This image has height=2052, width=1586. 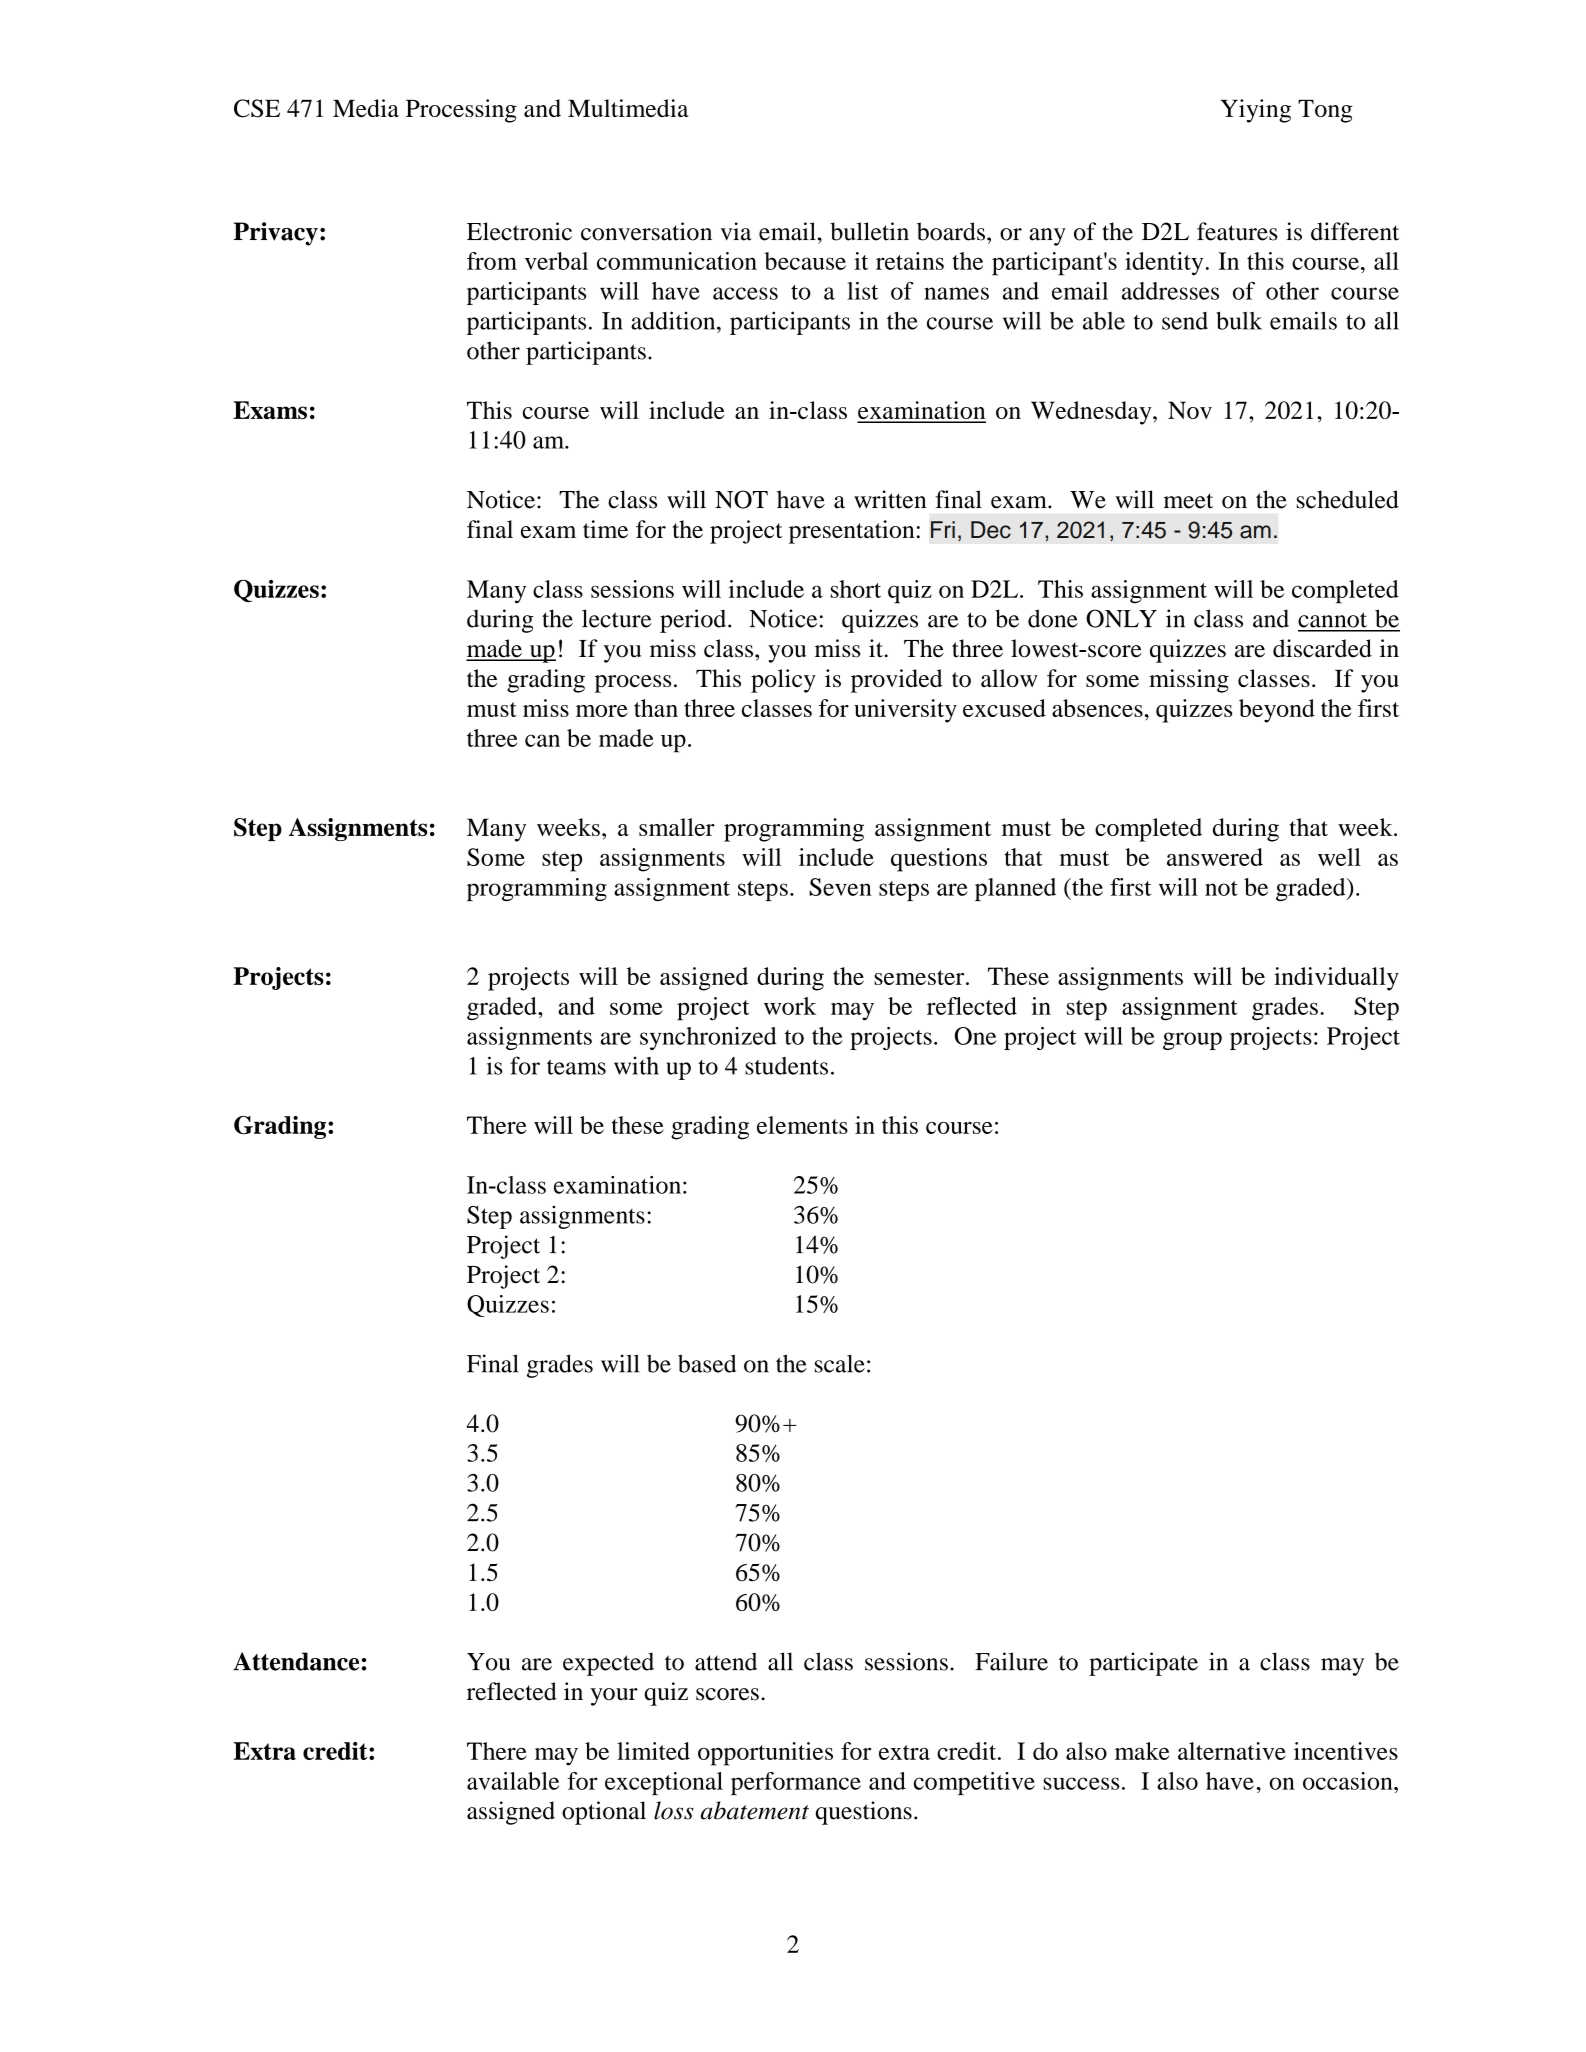 What do you see at coordinates (576, 1067) in the image?
I see `teams` at bounding box center [576, 1067].
